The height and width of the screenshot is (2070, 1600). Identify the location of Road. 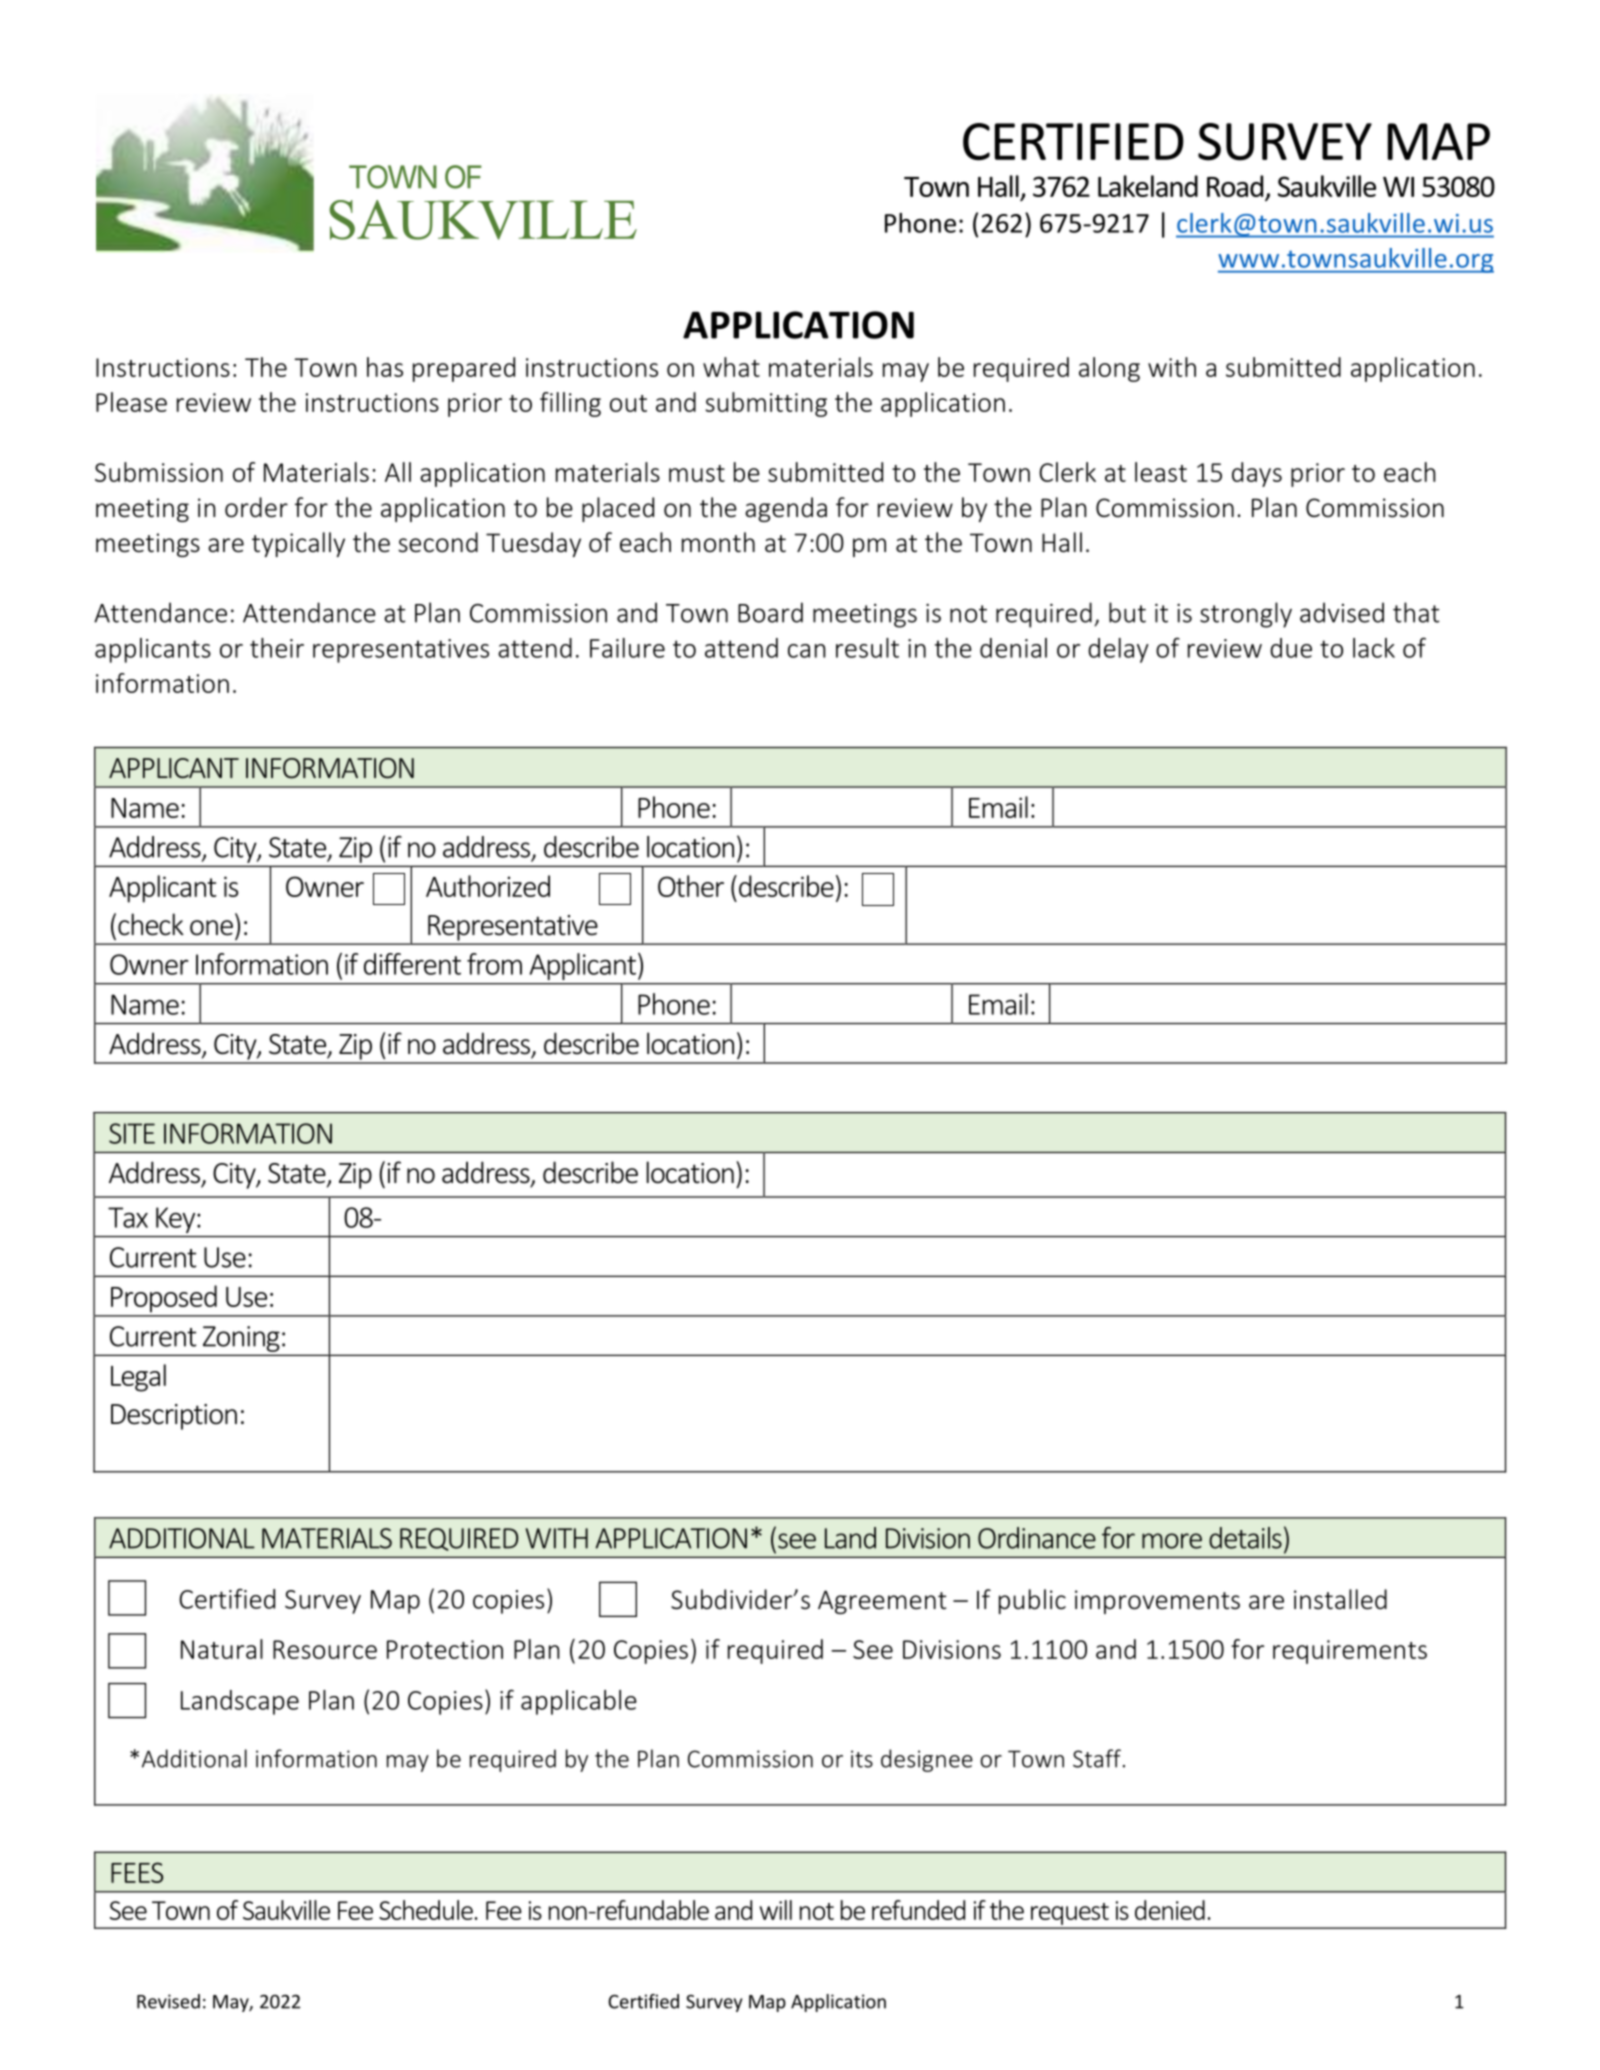
(1235, 186).
